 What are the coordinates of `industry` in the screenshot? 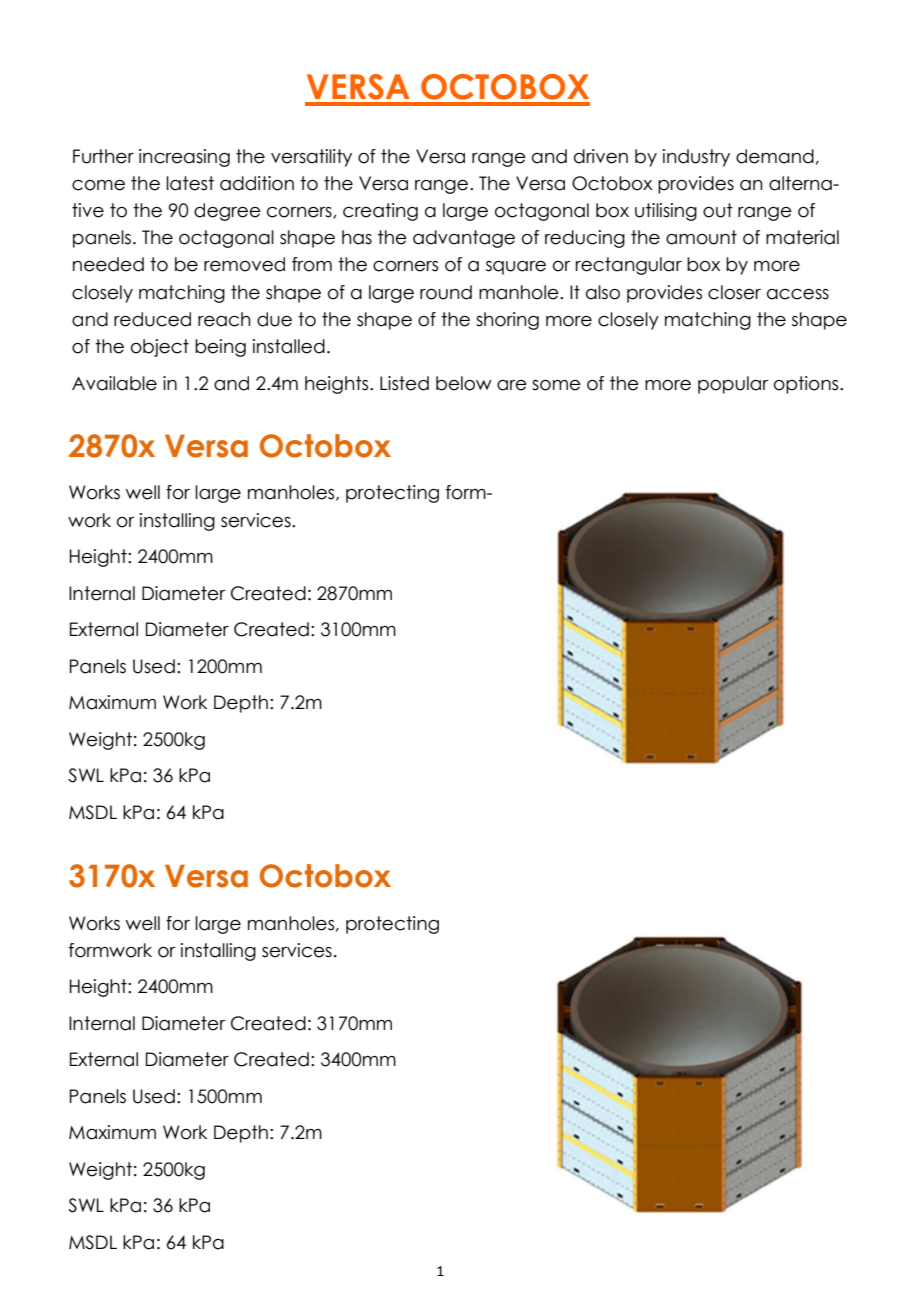 It's located at (696, 158).
